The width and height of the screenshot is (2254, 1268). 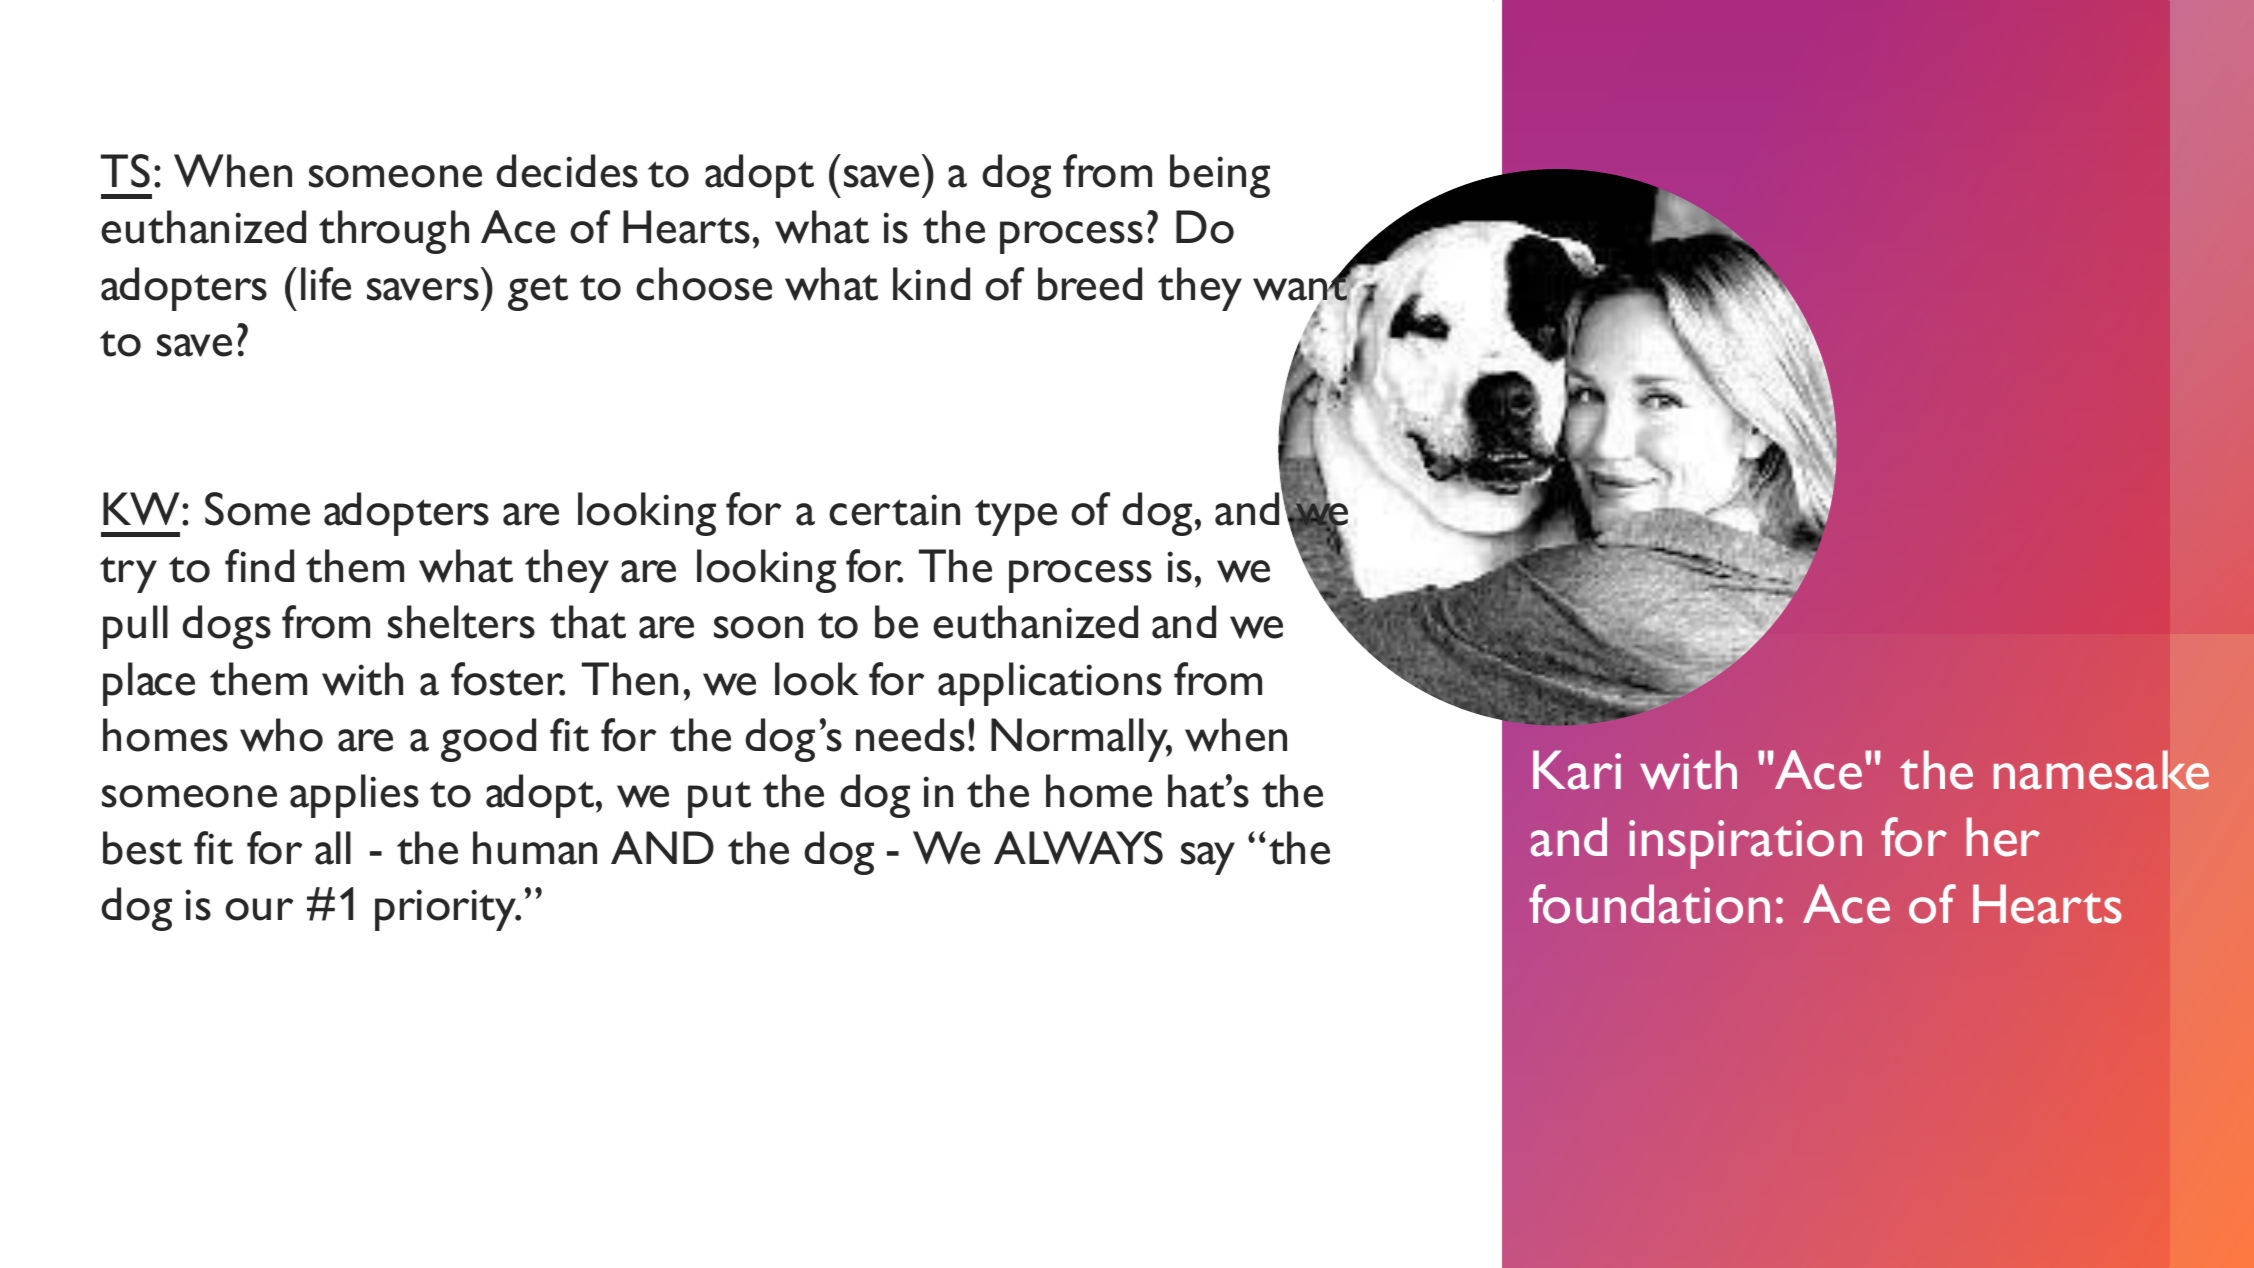 What do you see at coordinates (894, 510) in the screenshot?
I see `certain` at bounding box center [894, 510].
